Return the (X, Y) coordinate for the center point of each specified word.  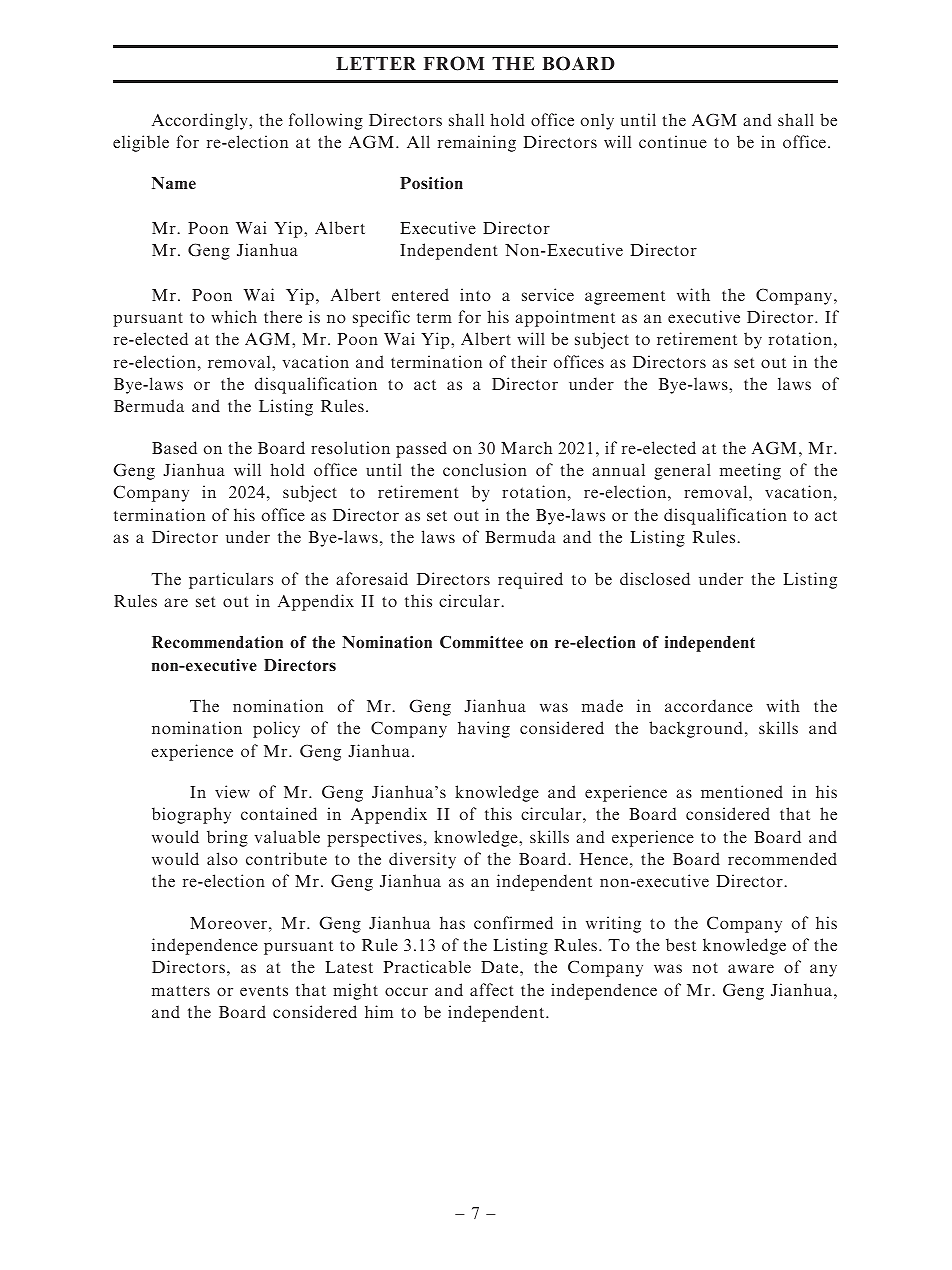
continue (673, 141)
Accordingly (201, 121)
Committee (481, 642)
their (529, 361)
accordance (709, 705)
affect (491, 989)
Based (174, 447)
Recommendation (217, 642)
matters (181, 990)
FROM (454, 63)
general (682, 471)
